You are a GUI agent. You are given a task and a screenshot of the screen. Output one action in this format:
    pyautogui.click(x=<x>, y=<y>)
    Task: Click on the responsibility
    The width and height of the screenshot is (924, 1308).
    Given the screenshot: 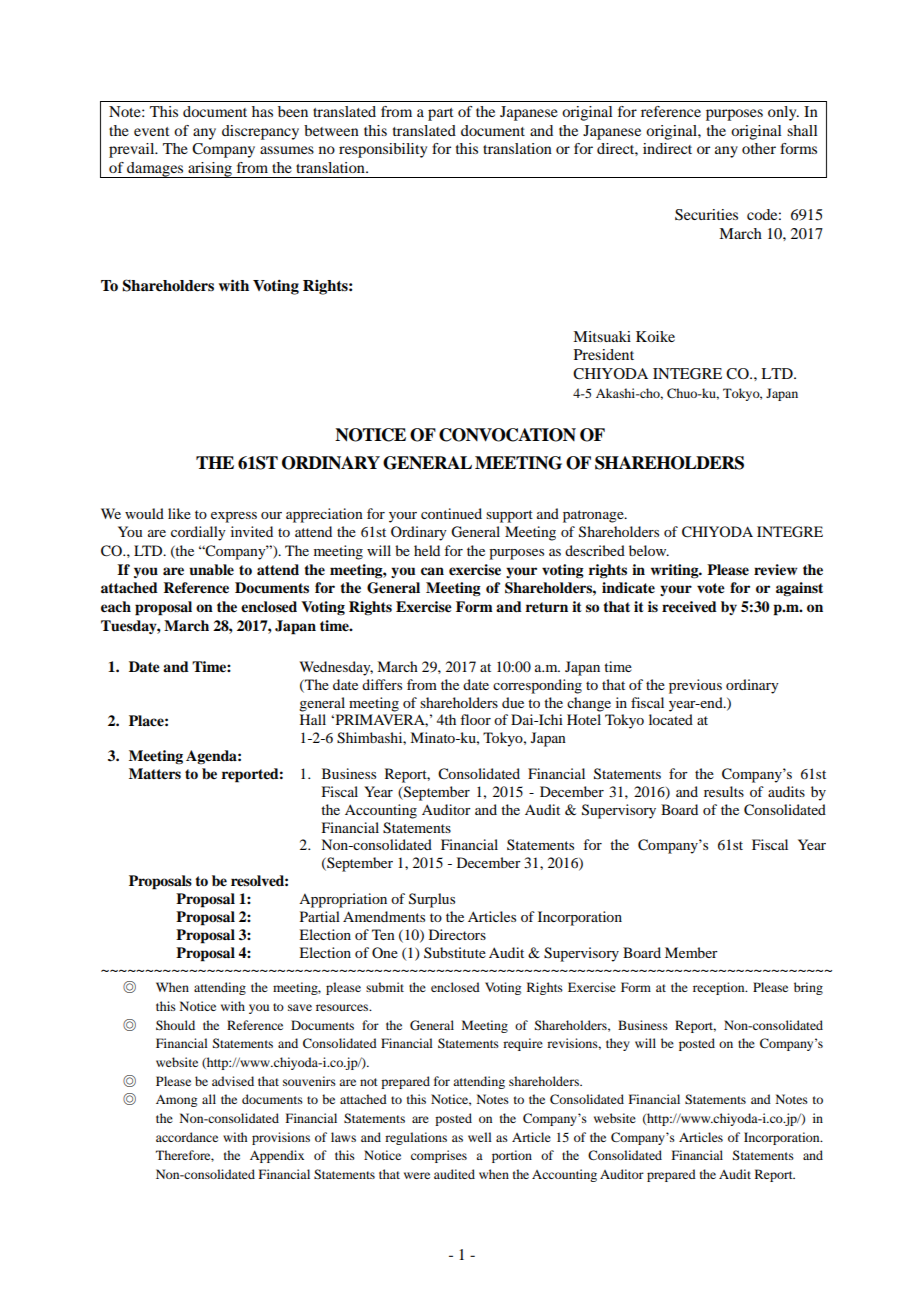 What is the action you would take?
    pyautogui.click(x=383, y=150)
